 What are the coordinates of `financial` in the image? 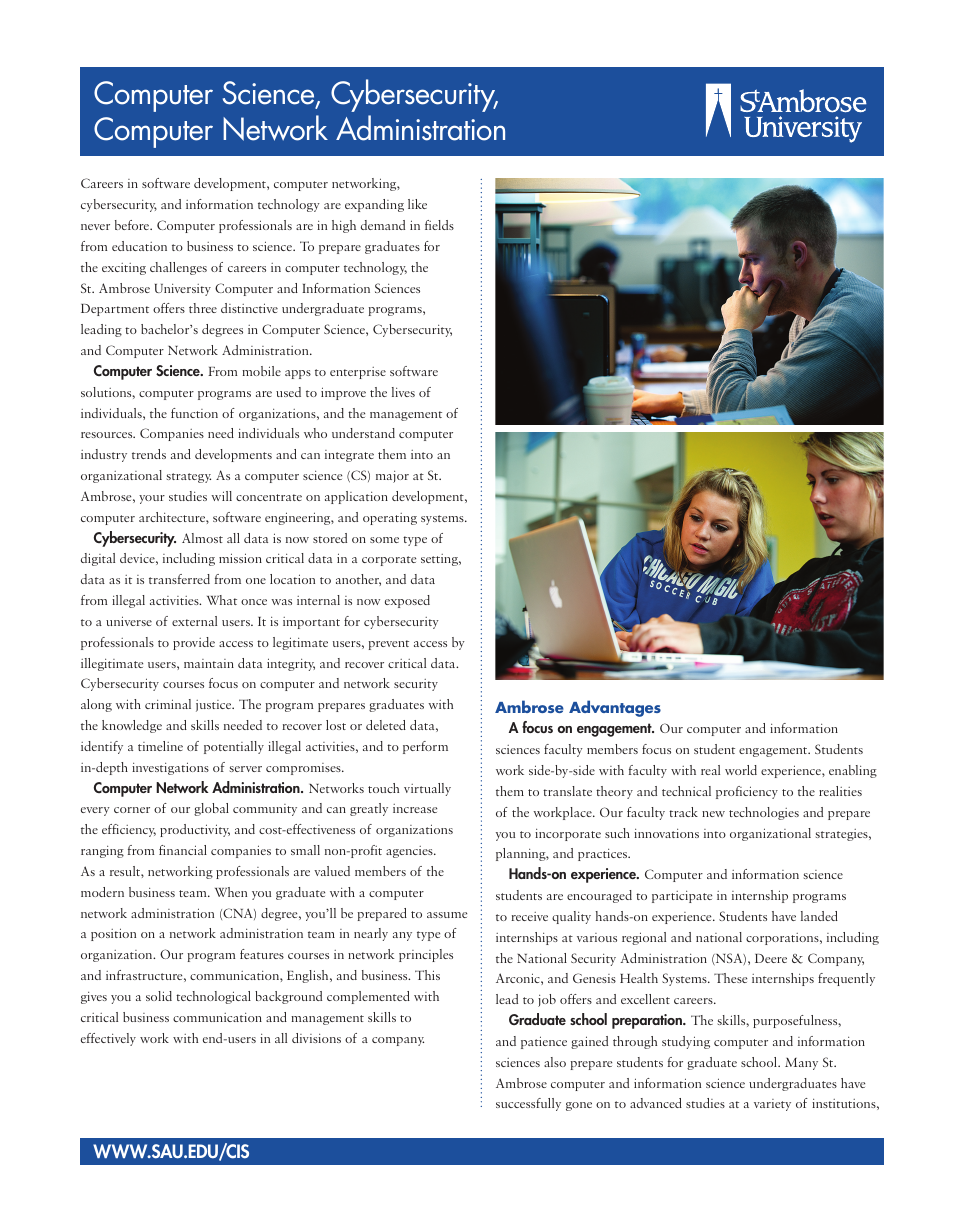 It's located at (183, 850).
